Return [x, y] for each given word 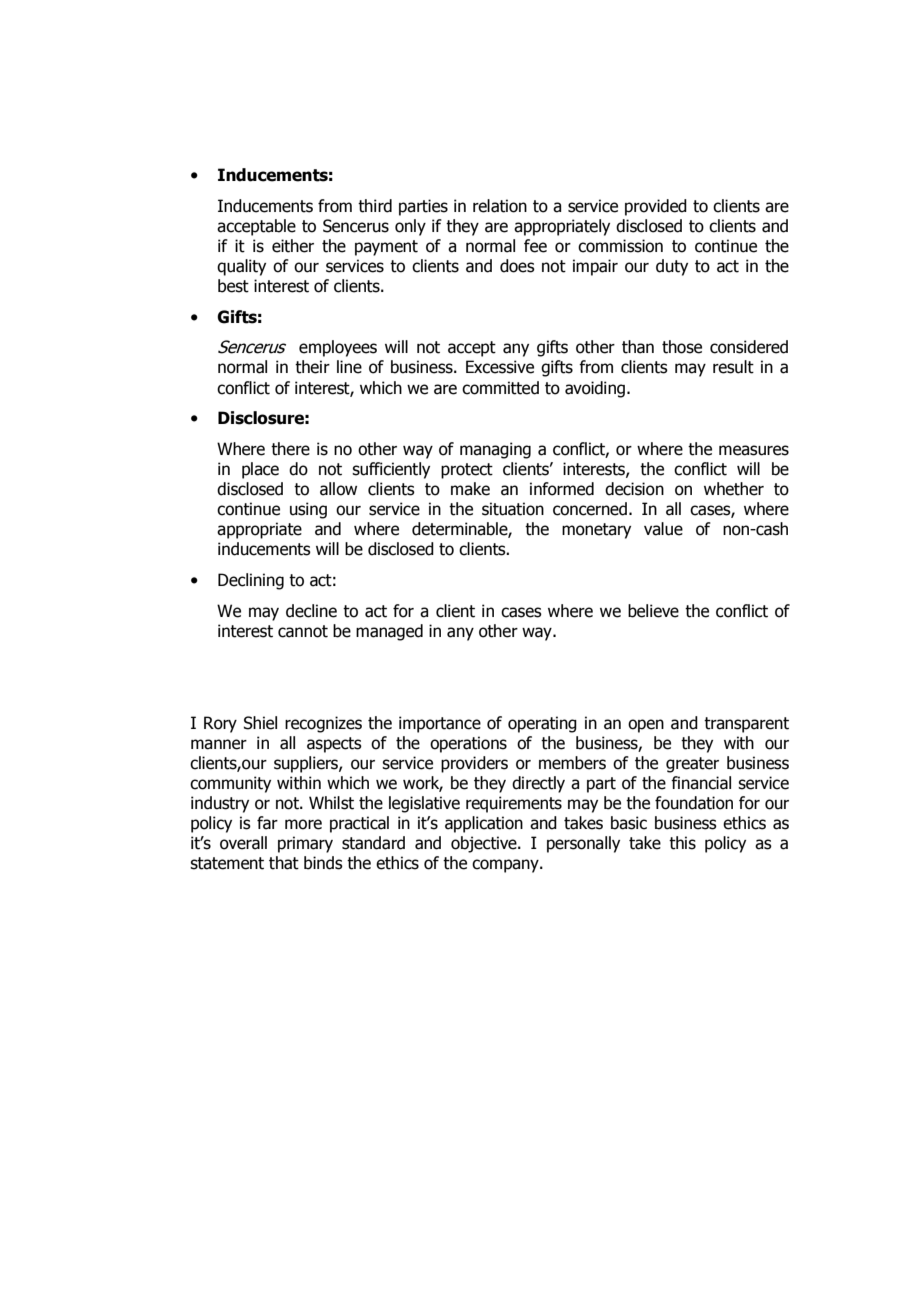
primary [305, 844]
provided [656, 207]
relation [500, 206]
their [312, 367]
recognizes [323, 724]
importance [440, 724]
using [308, 510]
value [663, 529]
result [733, 367]
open [646, 726]
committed [500, 388]
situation [513, 509]
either [293, 246]
